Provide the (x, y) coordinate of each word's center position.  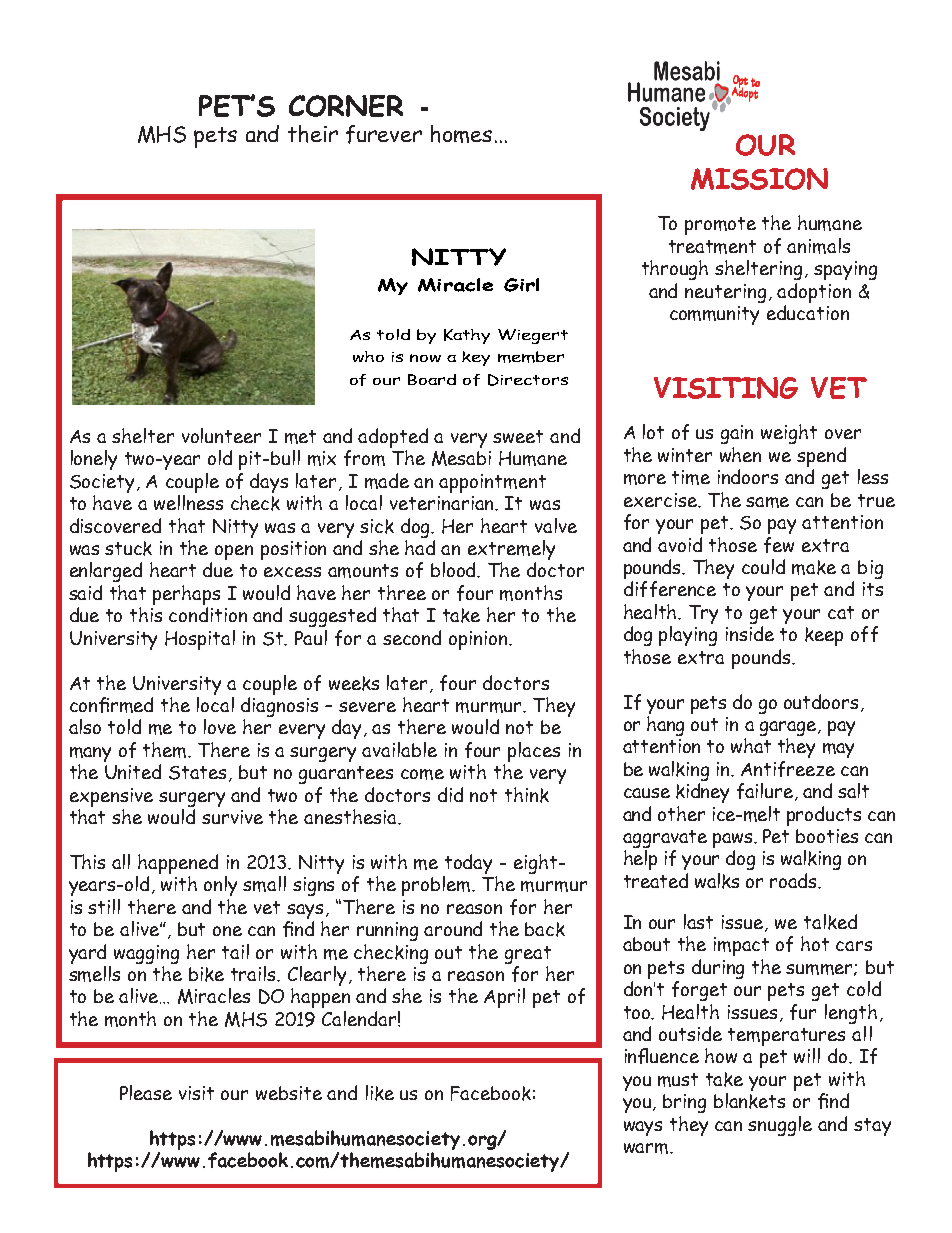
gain (737, 434)
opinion (479, 640)
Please (146, 1092)
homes (461, 134)
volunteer (221, 435)
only (220, 886)
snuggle (780, 1126)
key (476, 358)
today (467, 865)
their (313, 134)
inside (750, 633)
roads (794, 880)
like (380, 1093)
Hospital (200, 640)
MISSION (759, 179)
